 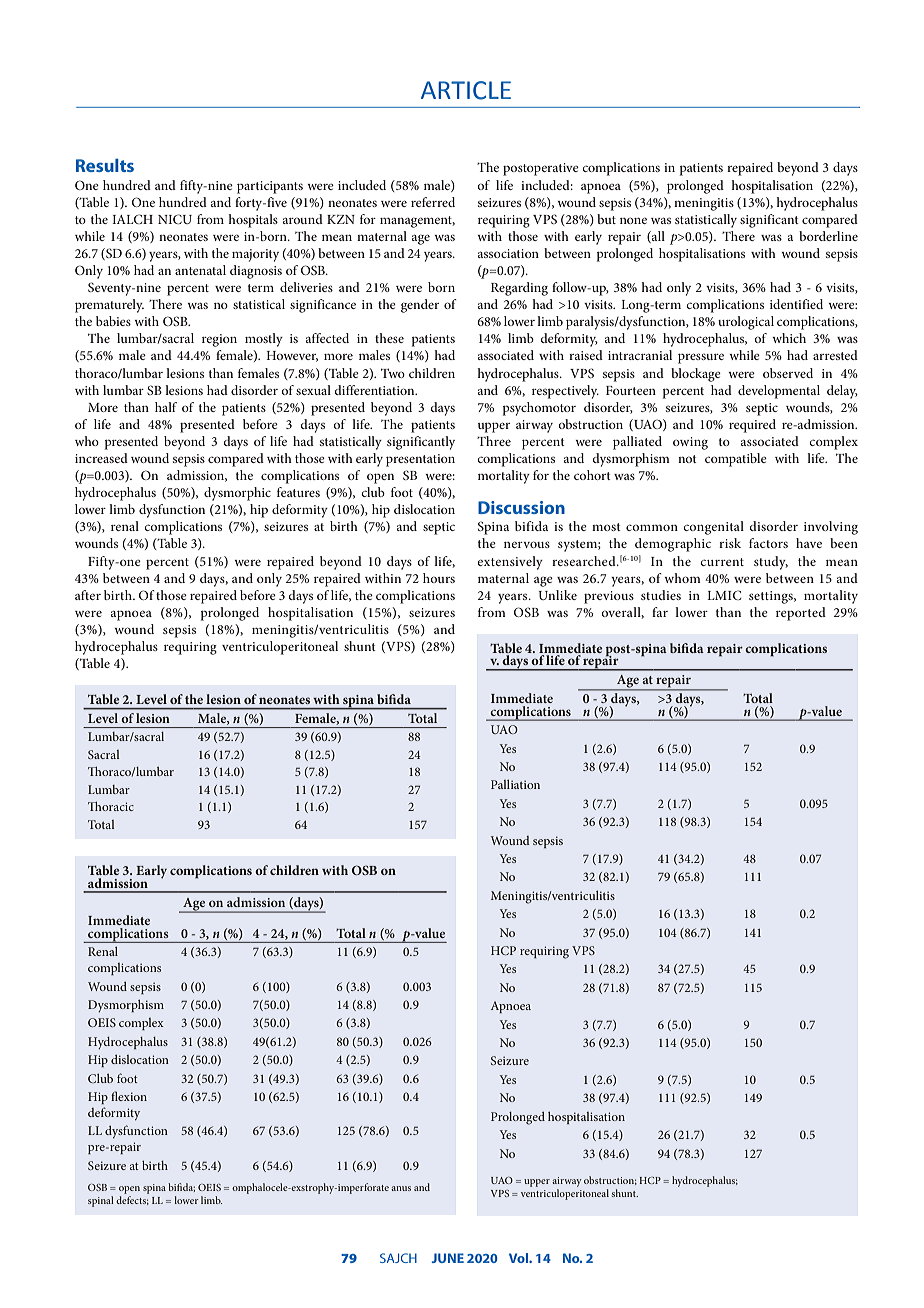 I want to click on reported, so click(x=801, y=614).
